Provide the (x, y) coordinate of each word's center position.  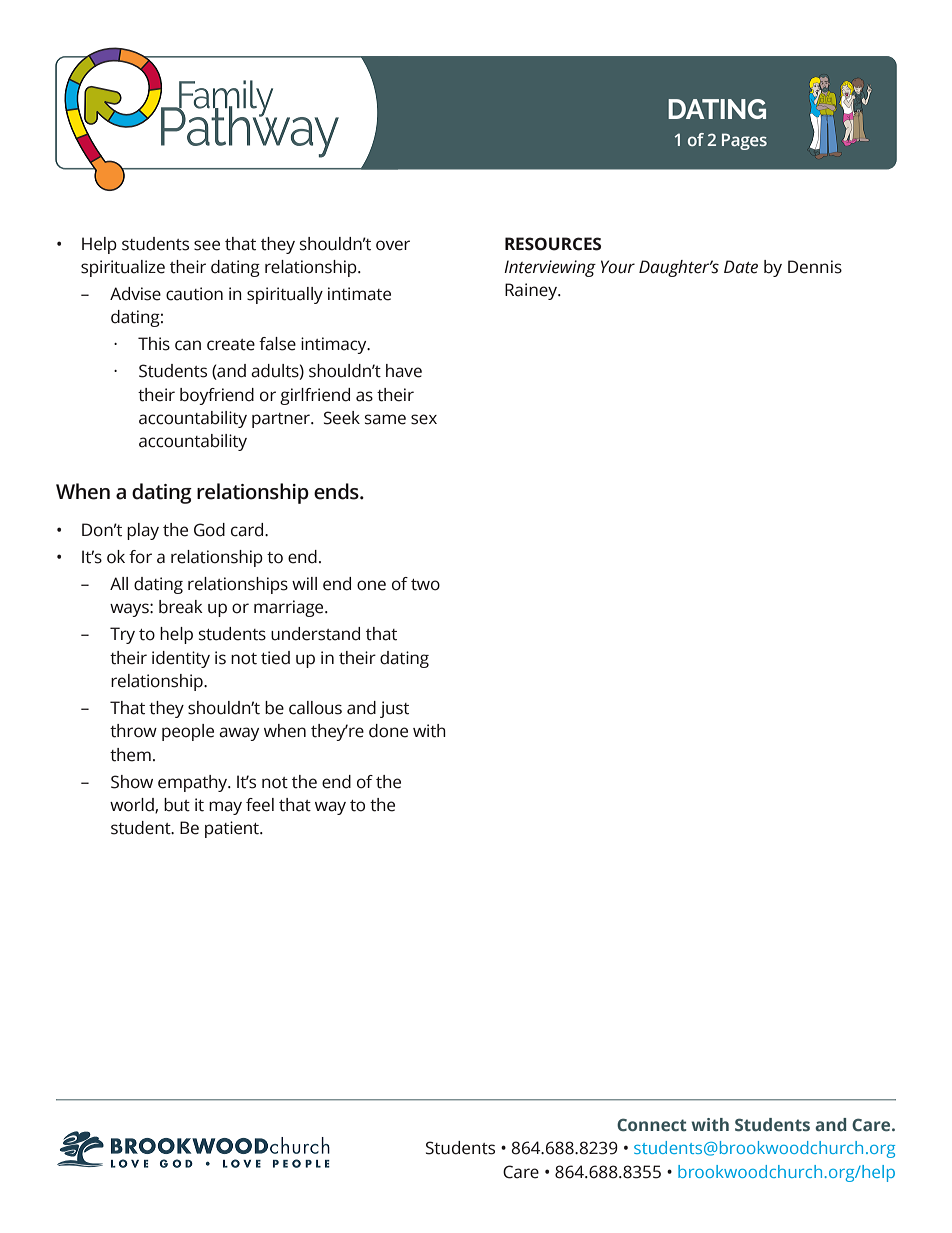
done (388, 731)
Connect (652, 1125)
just (394, 709)
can (188, 345)
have (404, 371)
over (393, 245)
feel (260, 805)
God (209, 530)
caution (194, 294)
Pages (744, 141)
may (225, 808)
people (188, 732)
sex (424, 419)
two (425, 585)
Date (741, 267)
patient (233, 829)
